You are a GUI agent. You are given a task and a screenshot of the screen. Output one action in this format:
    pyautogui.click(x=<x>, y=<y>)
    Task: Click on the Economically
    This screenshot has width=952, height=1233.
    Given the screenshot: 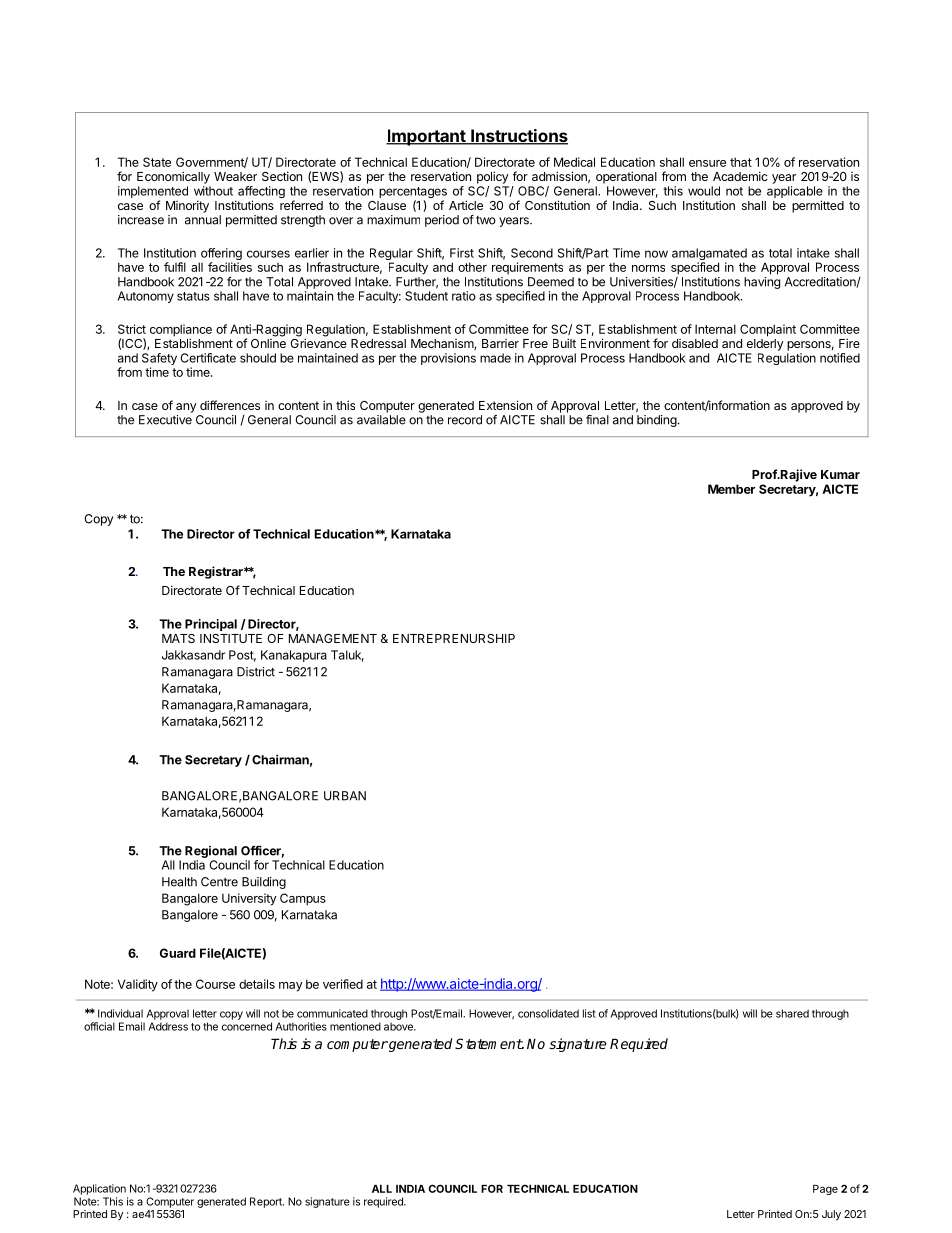 What is the action you would take?
    pyautogui.click(x=173, y=177)
